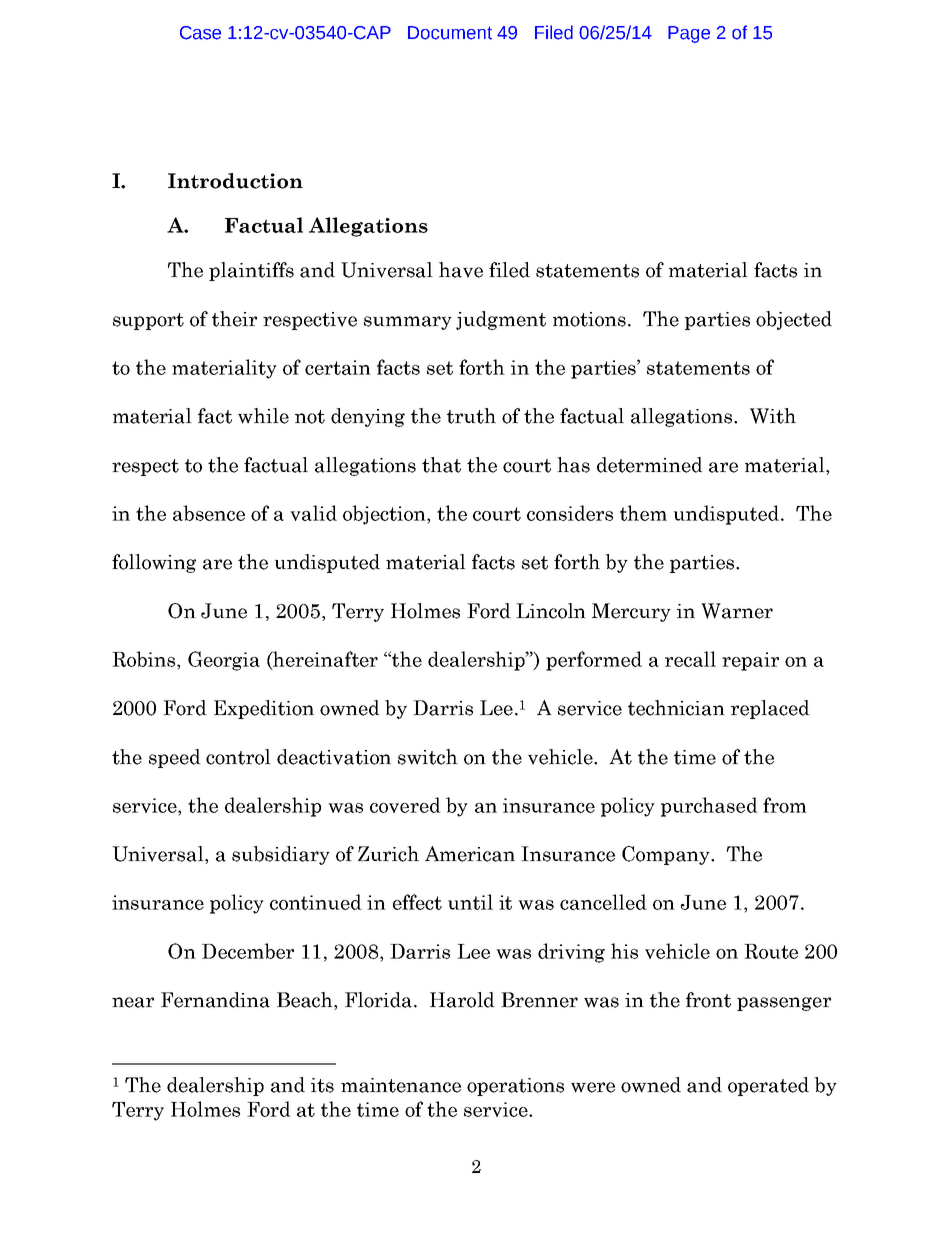 This image has height=1233, width=952. I want to click on near, so click(133, 1002).
